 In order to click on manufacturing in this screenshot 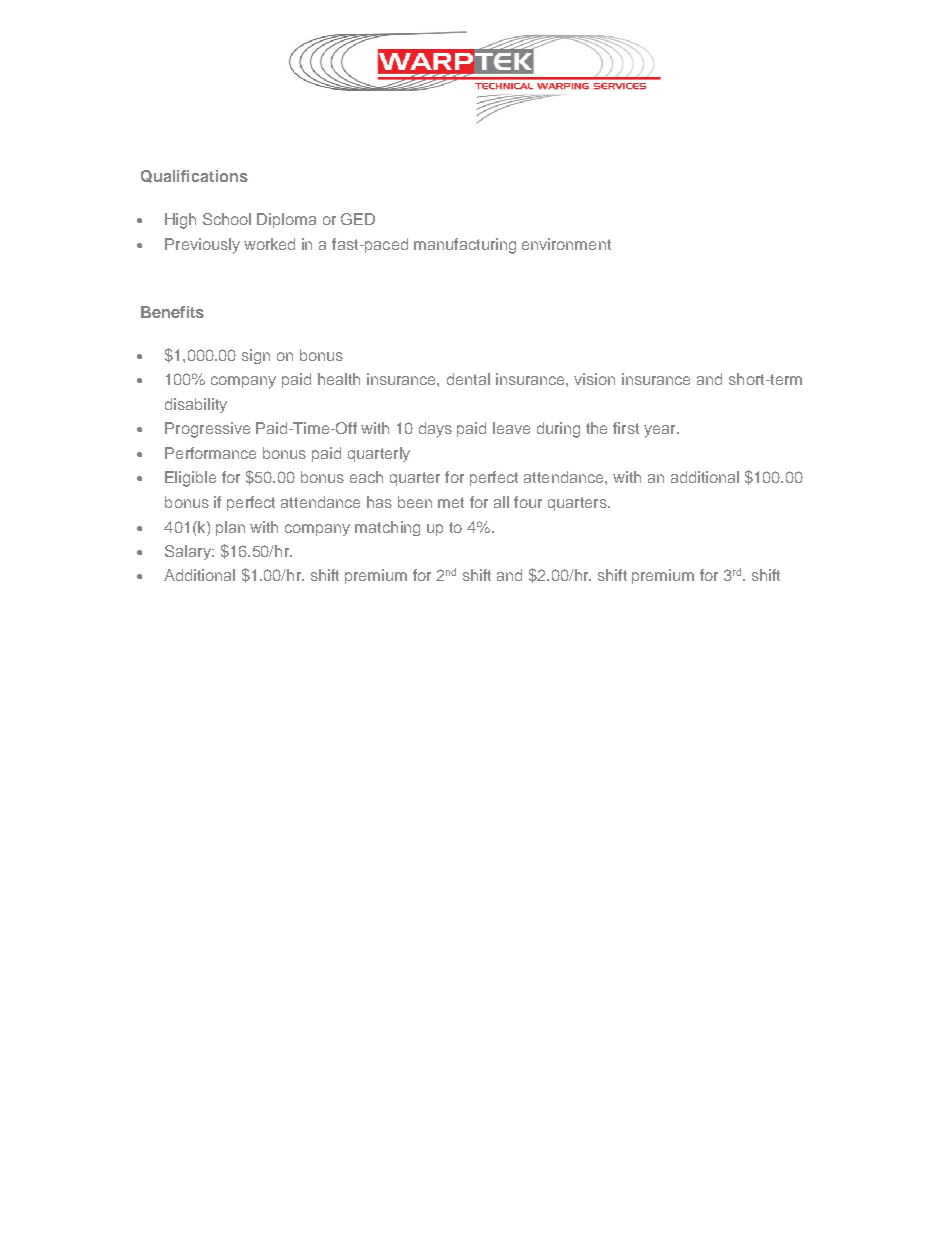, I will do `click(465, 246)`.
